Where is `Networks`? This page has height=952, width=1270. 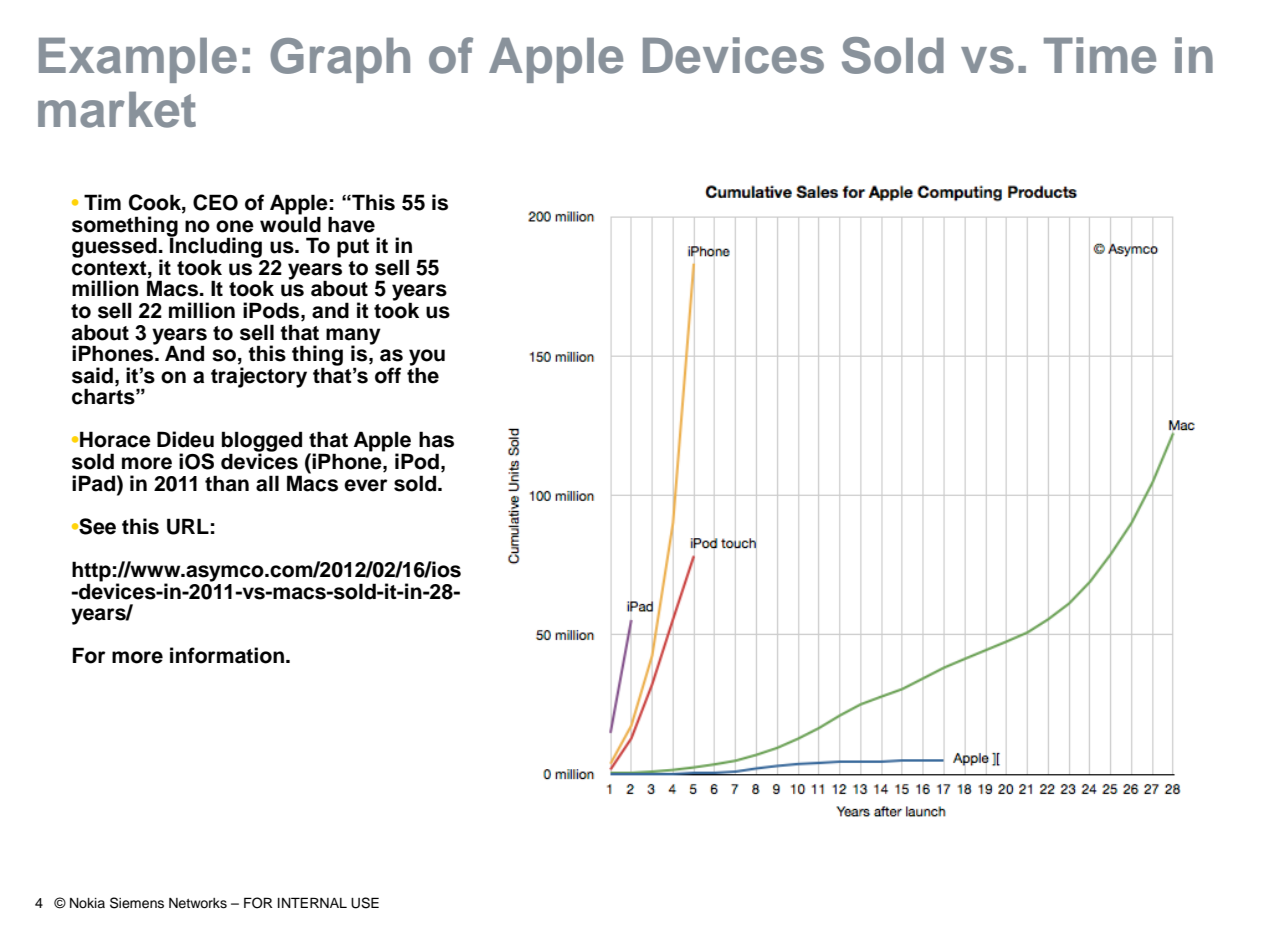 Networks is located at coordinates (198, 903).
